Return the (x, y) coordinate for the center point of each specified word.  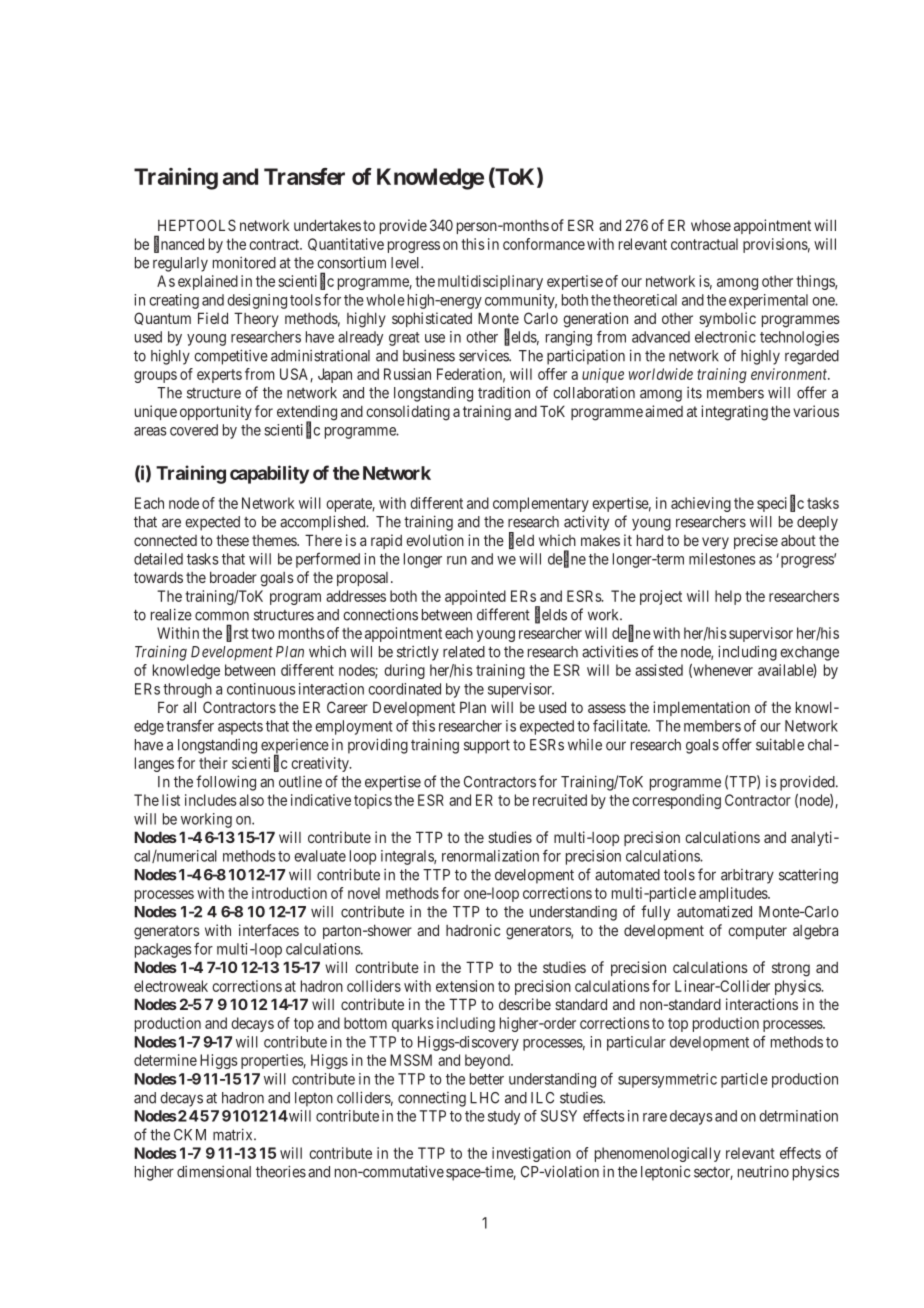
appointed (475, 597)
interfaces (269, 930)
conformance (544, 244)
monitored (244, 263)
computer (757, 932)
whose (711, 225)
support (487, 747)
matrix (234, 1134)
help (728, 597)
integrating (734, 413)
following (226, 783)
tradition (504, 392)
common (222, 616)
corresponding (676, 801)
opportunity (216, 412)
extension (465, 986)
